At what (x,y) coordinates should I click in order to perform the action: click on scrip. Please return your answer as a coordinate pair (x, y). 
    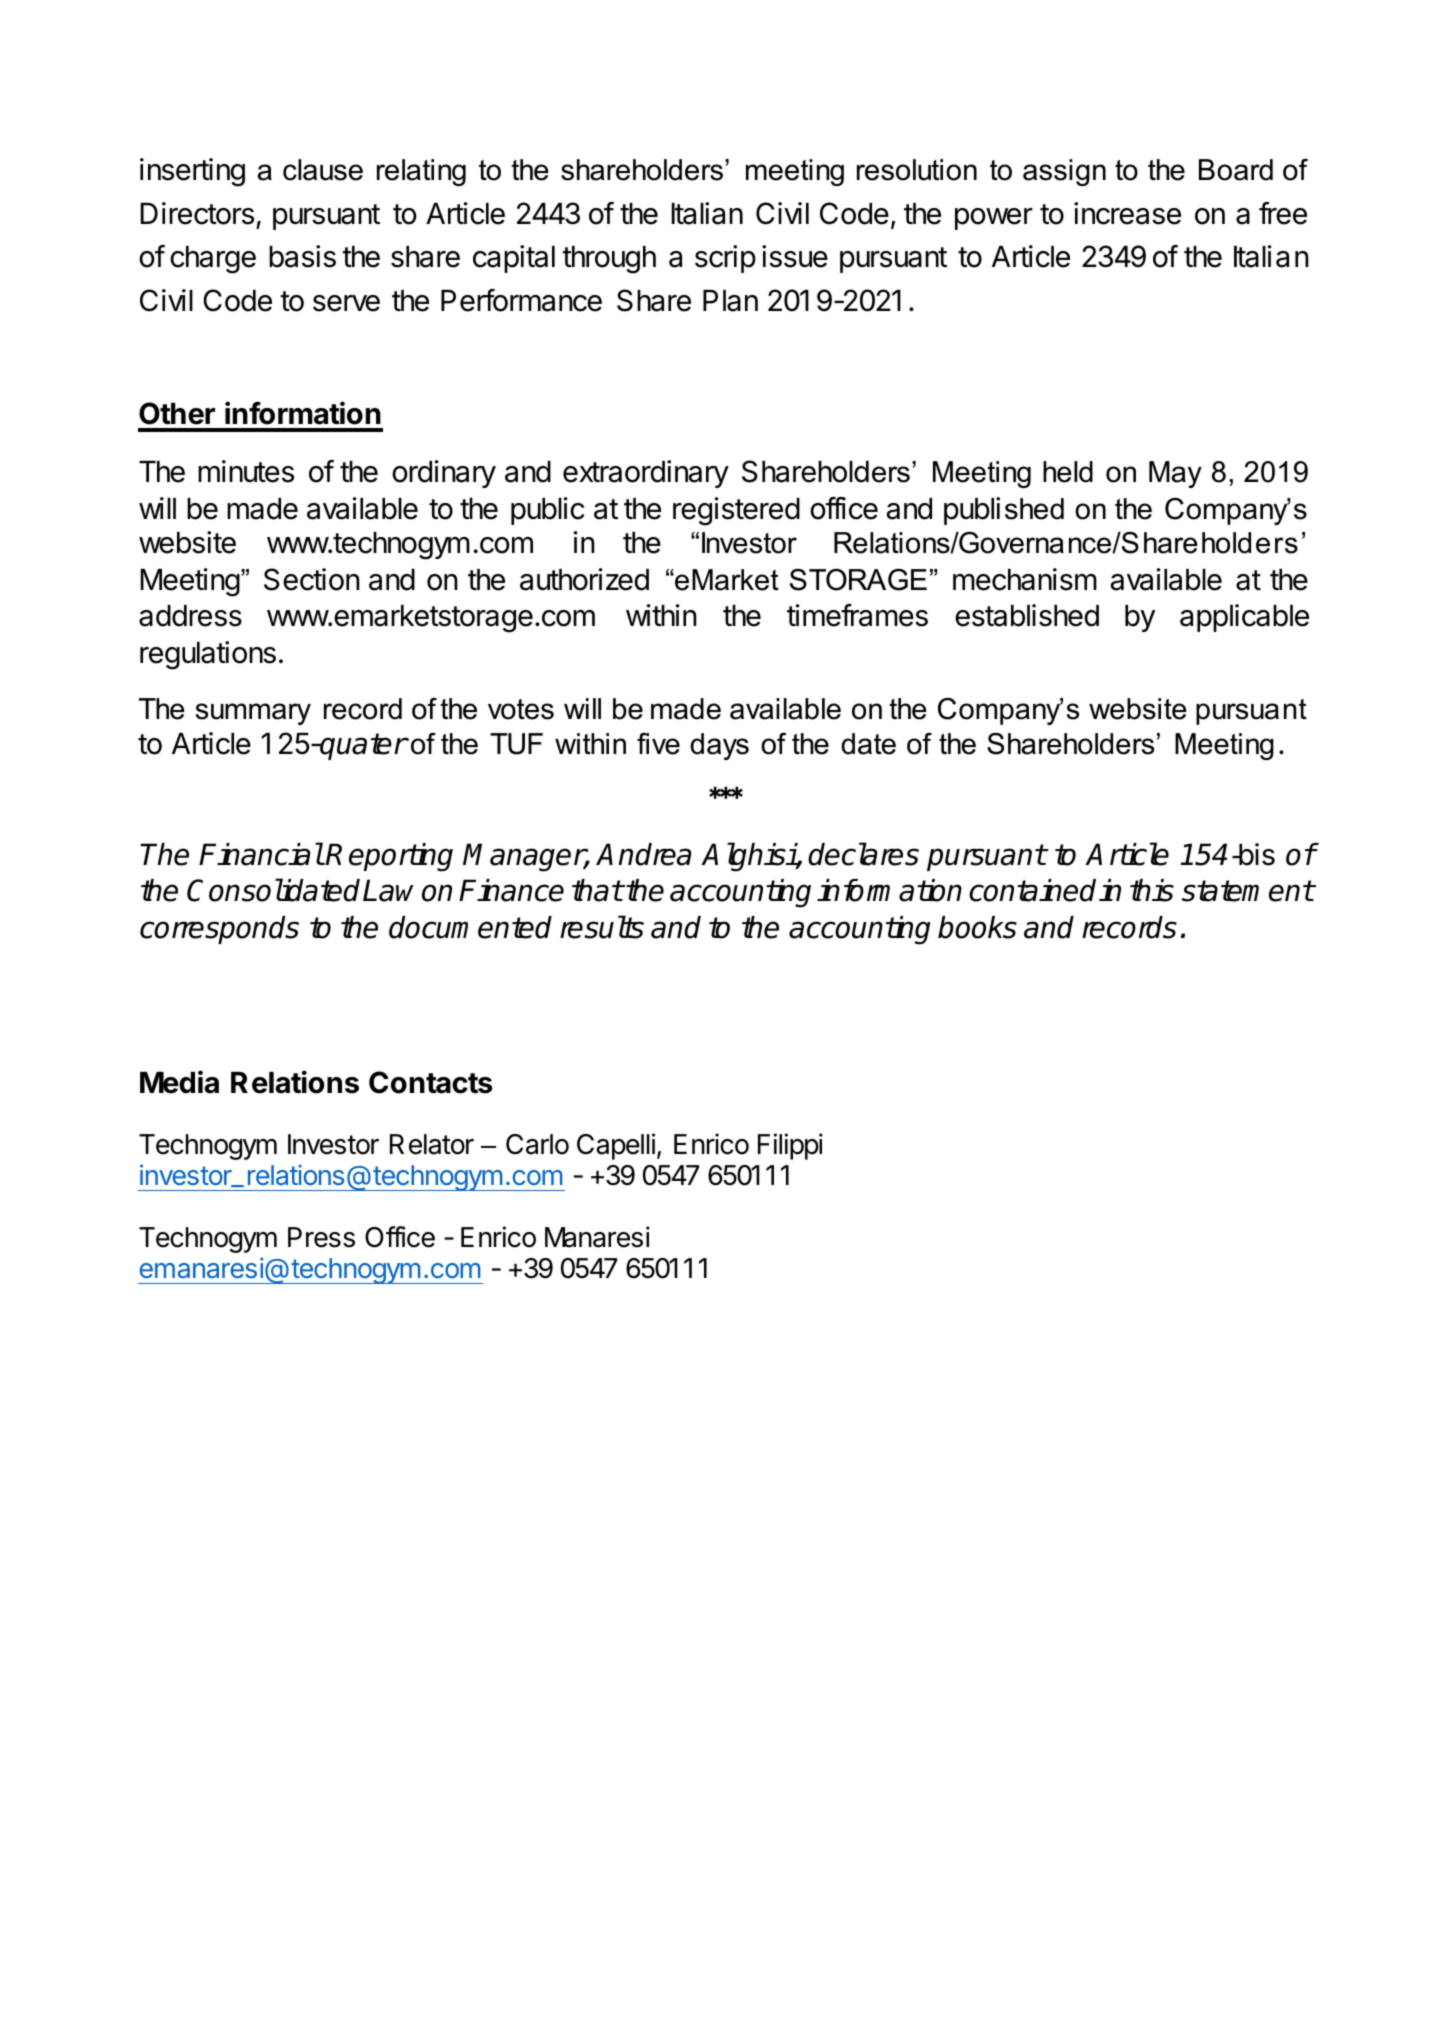
    Looking at the image, I should click on (725, 259).
